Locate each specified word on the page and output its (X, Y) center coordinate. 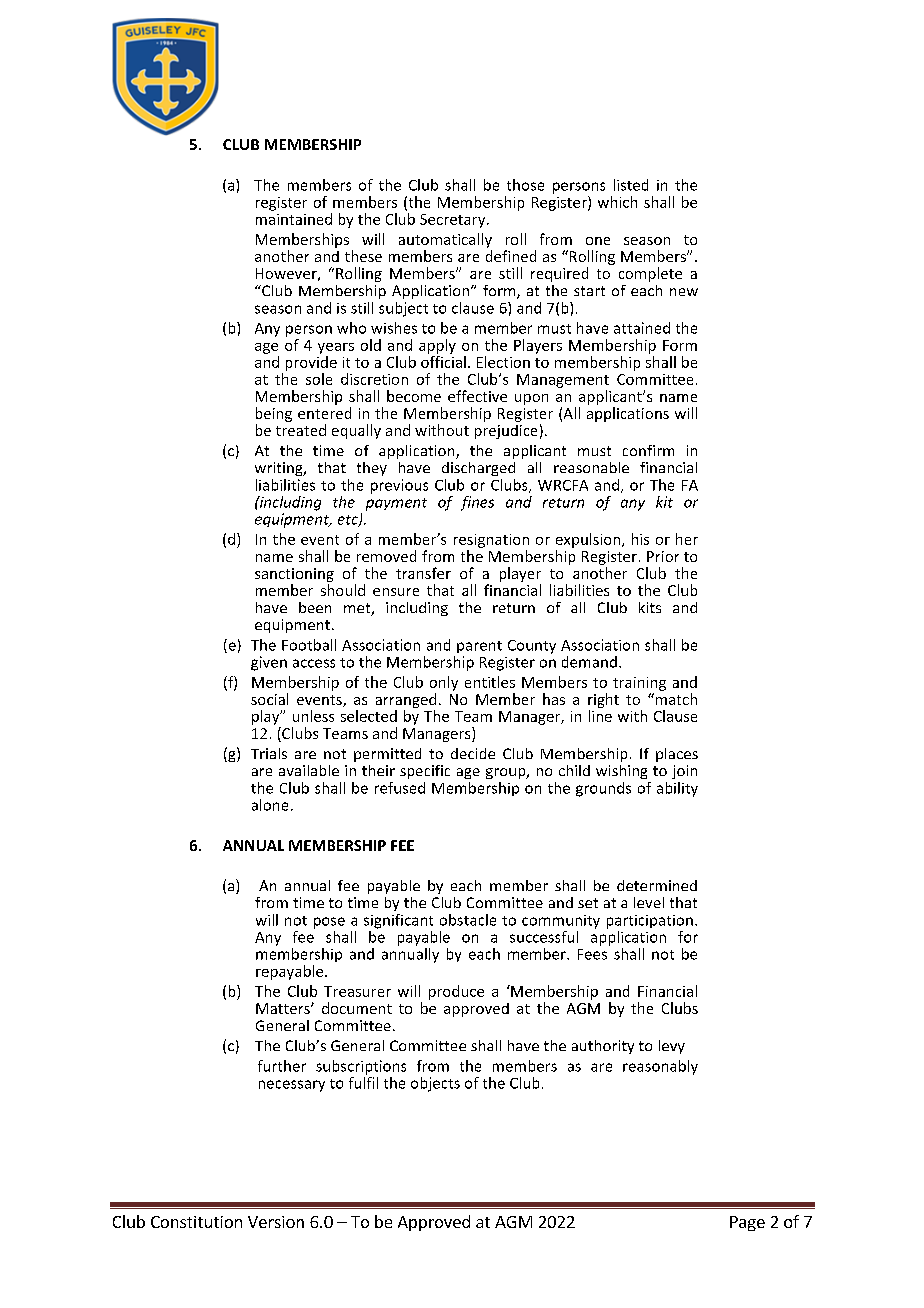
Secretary (454, 221)
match (675, 699)
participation (650, 922)
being (274, 414)
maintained (294, 219)
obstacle (468, 920)
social (269, 699)
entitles (490, 682)
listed (631, 185)
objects (435, 1084)
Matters (284, 1008)
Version (276, 1222)
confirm (648, 450)
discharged (478, 469)
